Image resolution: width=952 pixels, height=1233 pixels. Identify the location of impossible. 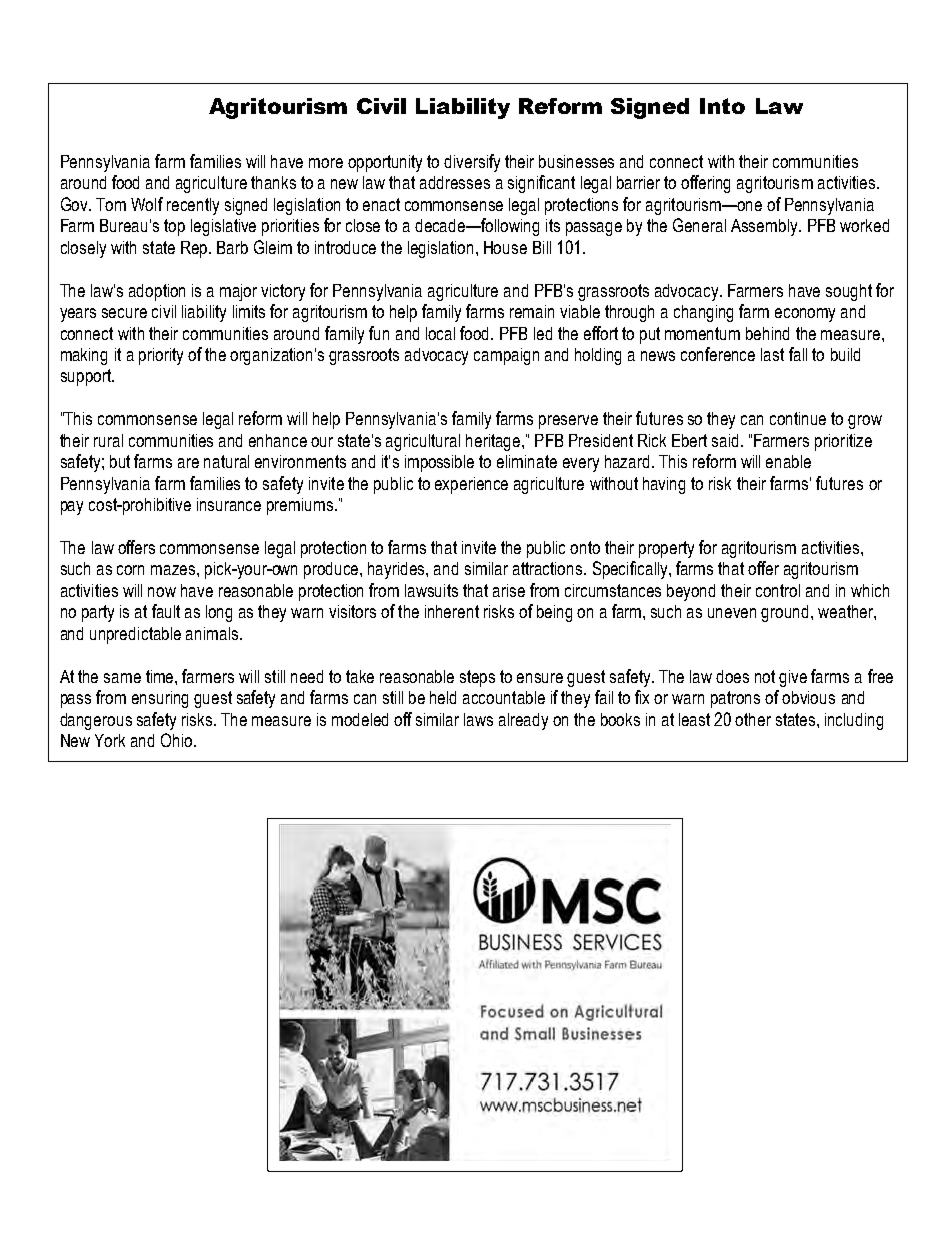
(439, 463).
